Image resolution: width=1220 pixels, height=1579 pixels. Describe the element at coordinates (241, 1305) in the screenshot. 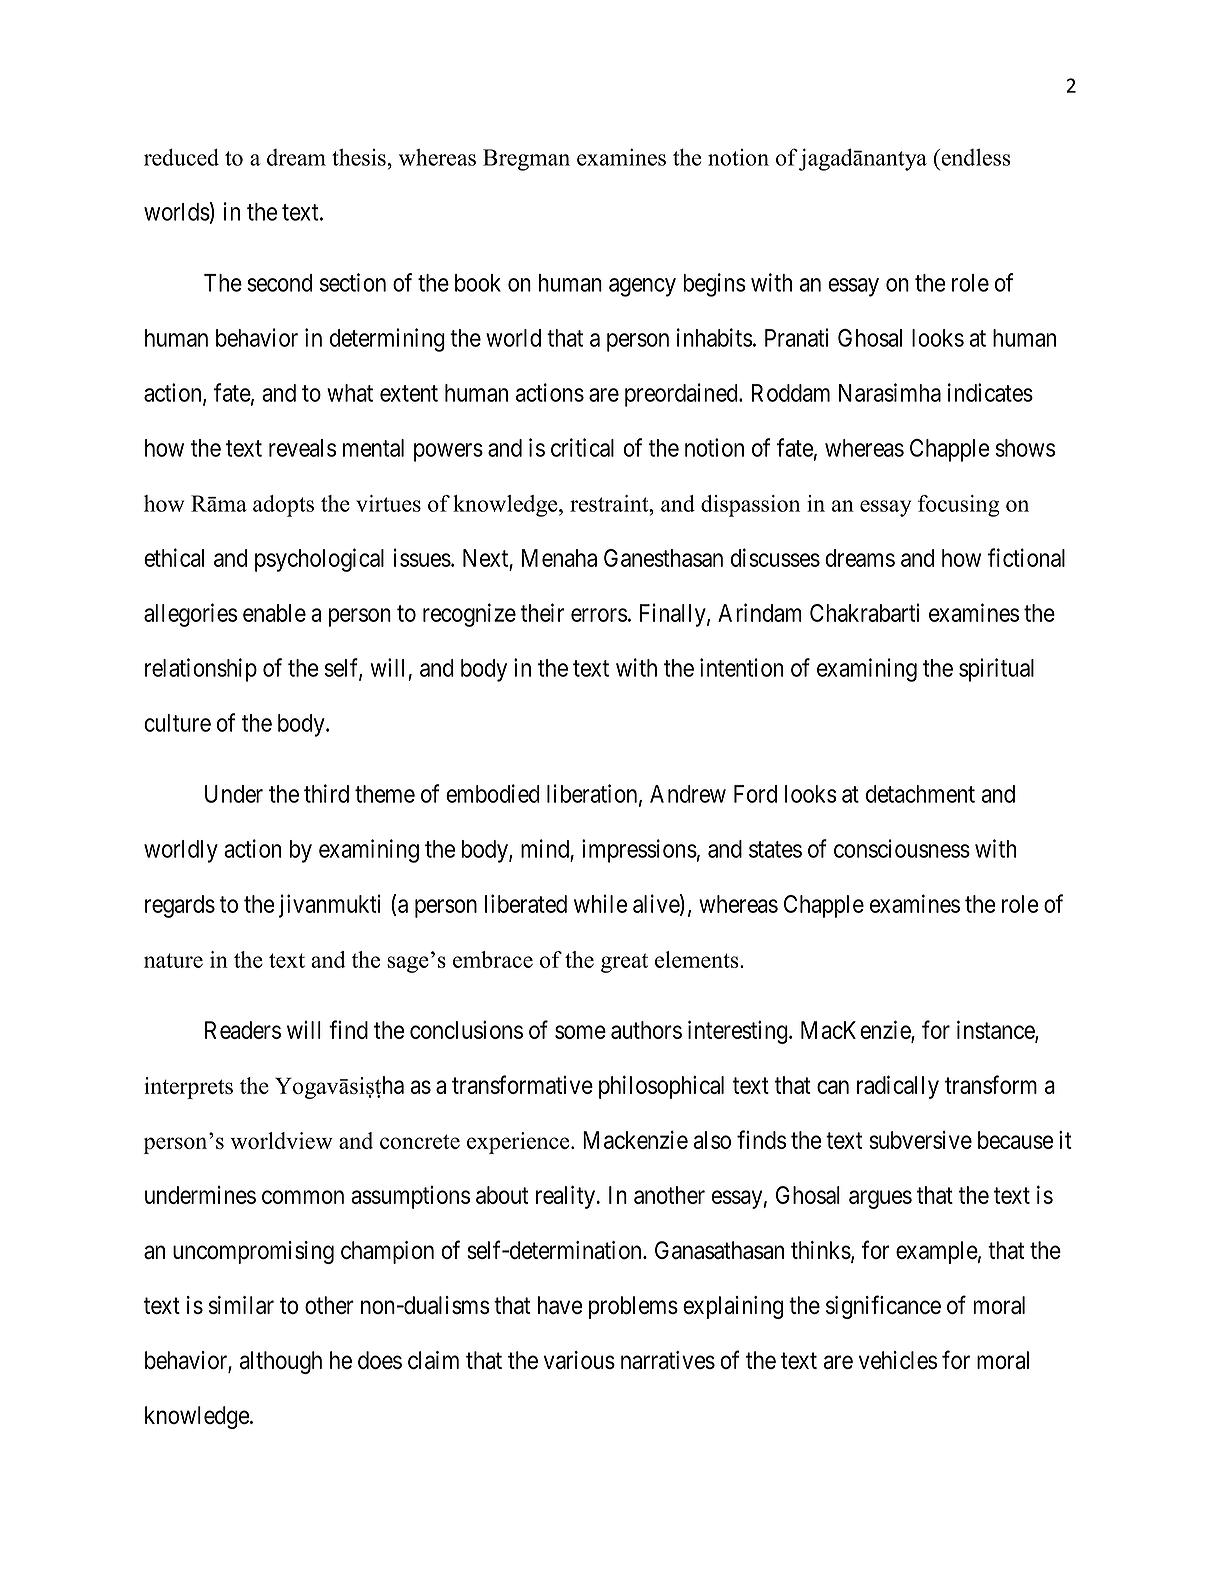

I see `similar` at that location.
